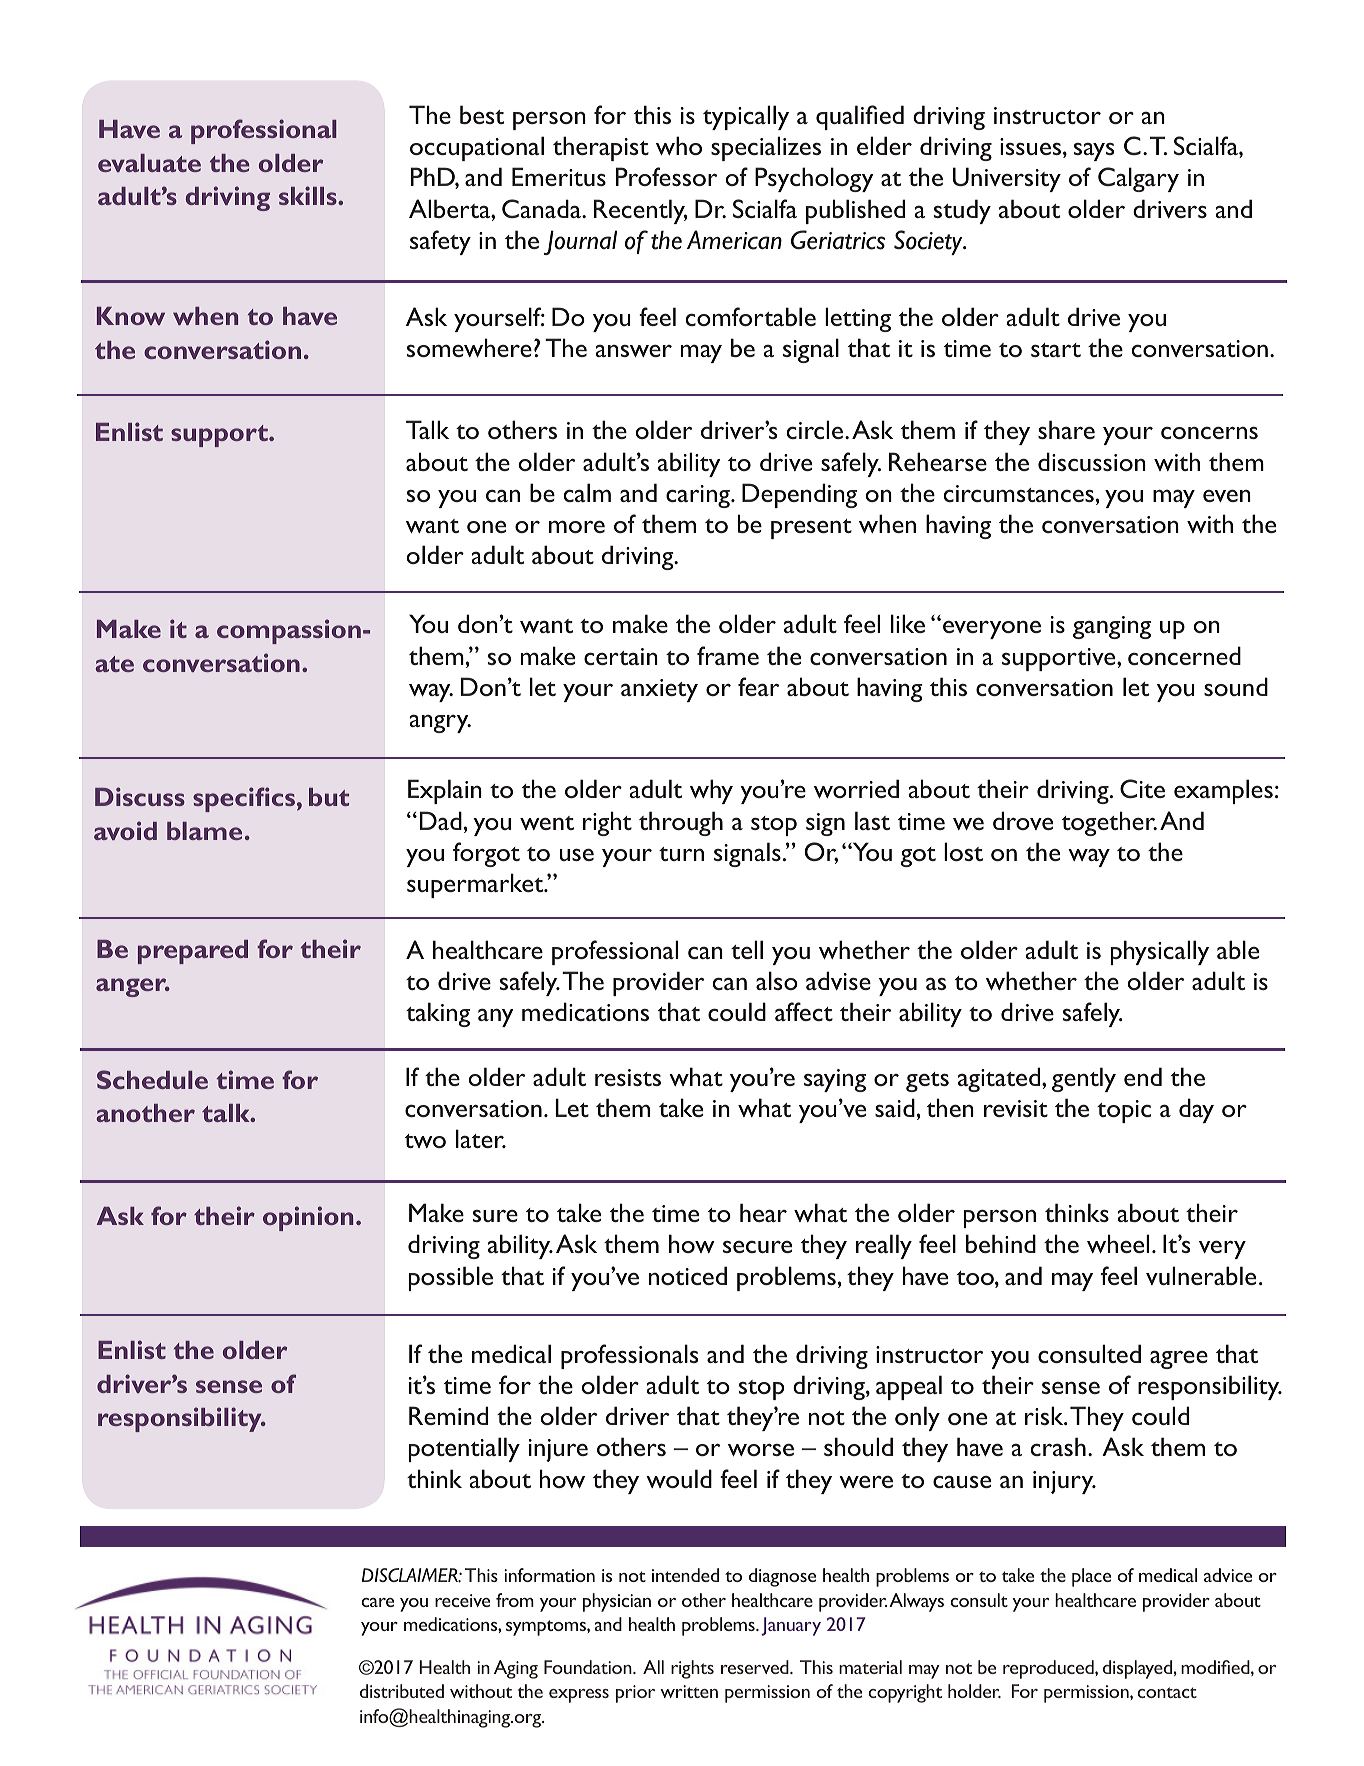 Image resolution: width=1364 pixels, height=1766 pixels. Describe the element at coordinates (681, 854) in the screenshot. I see `turn` at that location.
